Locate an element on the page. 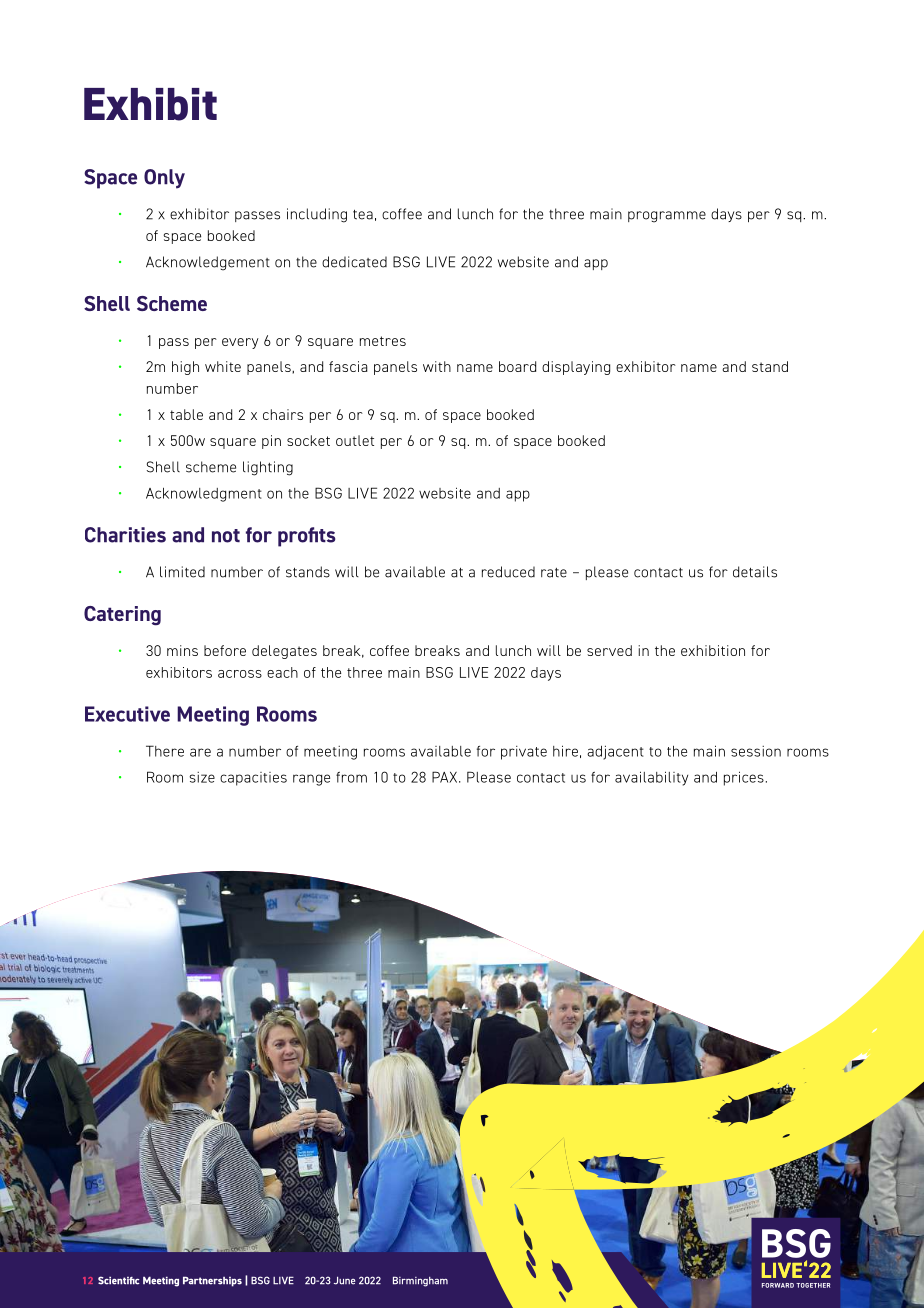 The image size is (924, 1308). programme is located at coordinates (667, 217).
